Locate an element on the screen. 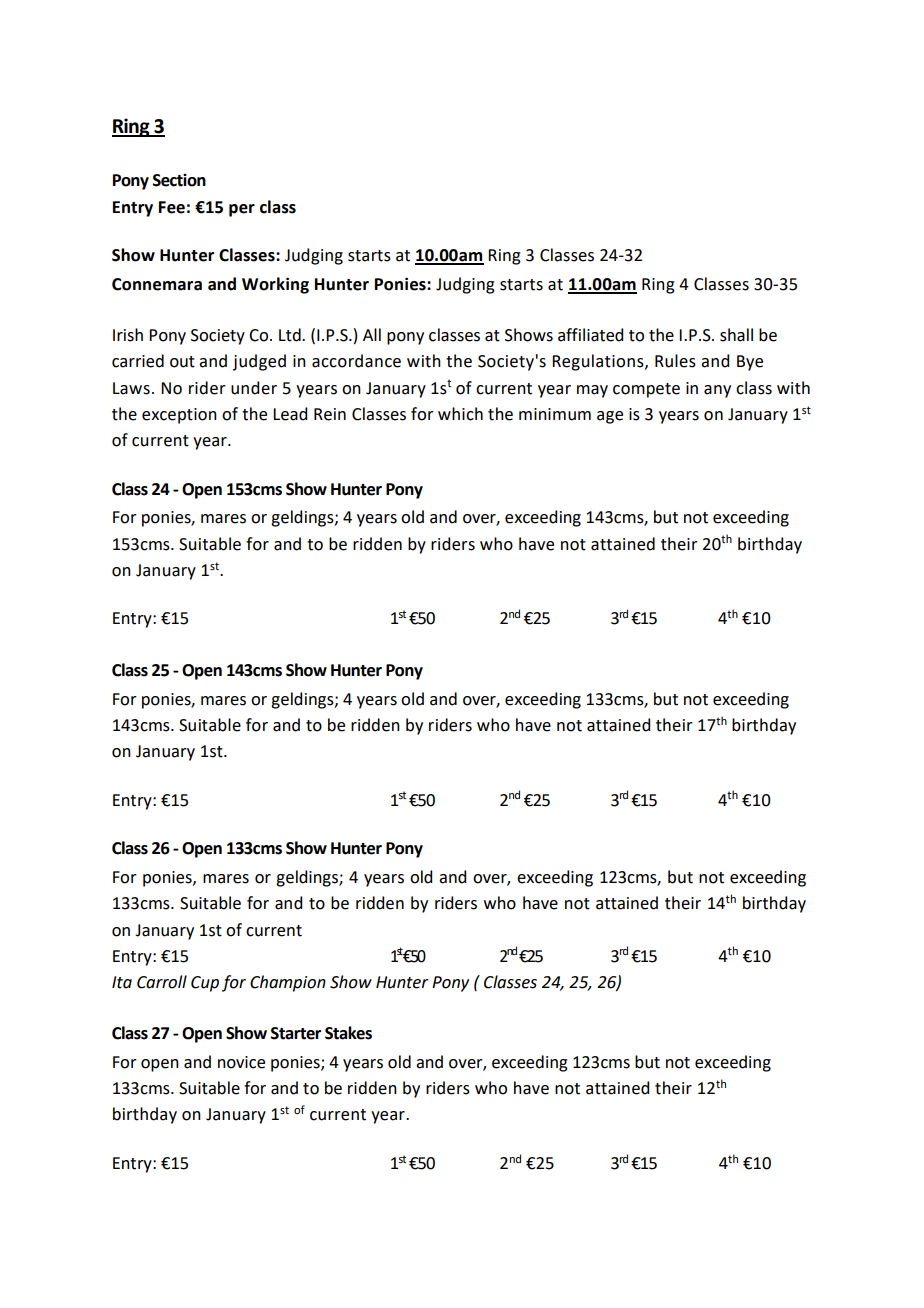  exception is located at coordinates (179, 416).
